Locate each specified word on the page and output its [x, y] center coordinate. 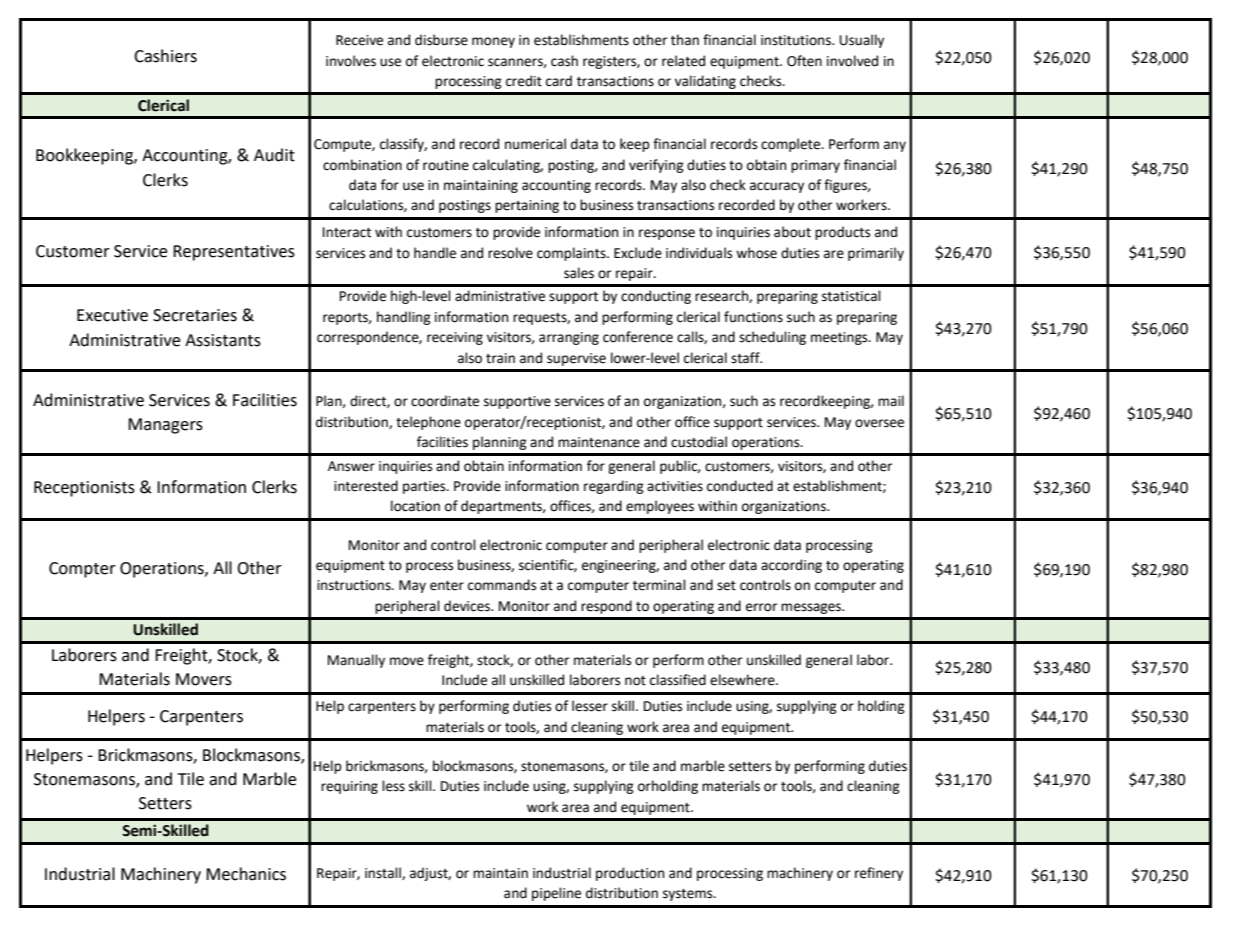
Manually [356, 661]
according [791, 566]
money [493, 42]
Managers [165, 426]
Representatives [234, 253]
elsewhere [743, 680]
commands [502, 585]
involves [351, 61]
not [635, 681]
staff [746, 358]
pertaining [527, 206]
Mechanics [246, 874]
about [792, 232]
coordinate [445, 401]
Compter [82, 570]
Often [804, 61]
